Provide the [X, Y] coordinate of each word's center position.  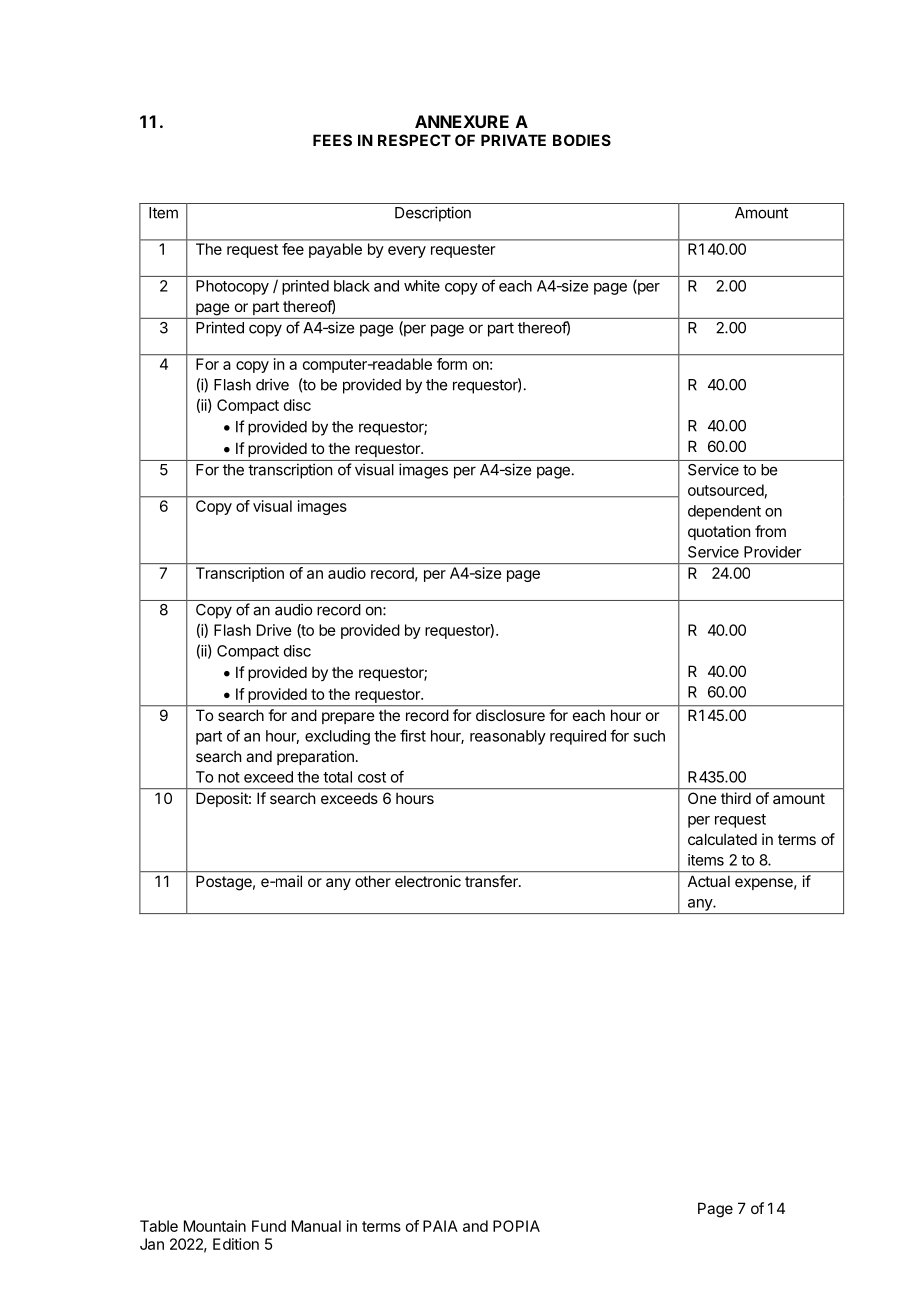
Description [433, 214]
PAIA [440, 1226]
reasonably [508, 737]
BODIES [582, 140]
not [229, 777]
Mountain [215, 1226]
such [649, 736]
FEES [332, 140]
